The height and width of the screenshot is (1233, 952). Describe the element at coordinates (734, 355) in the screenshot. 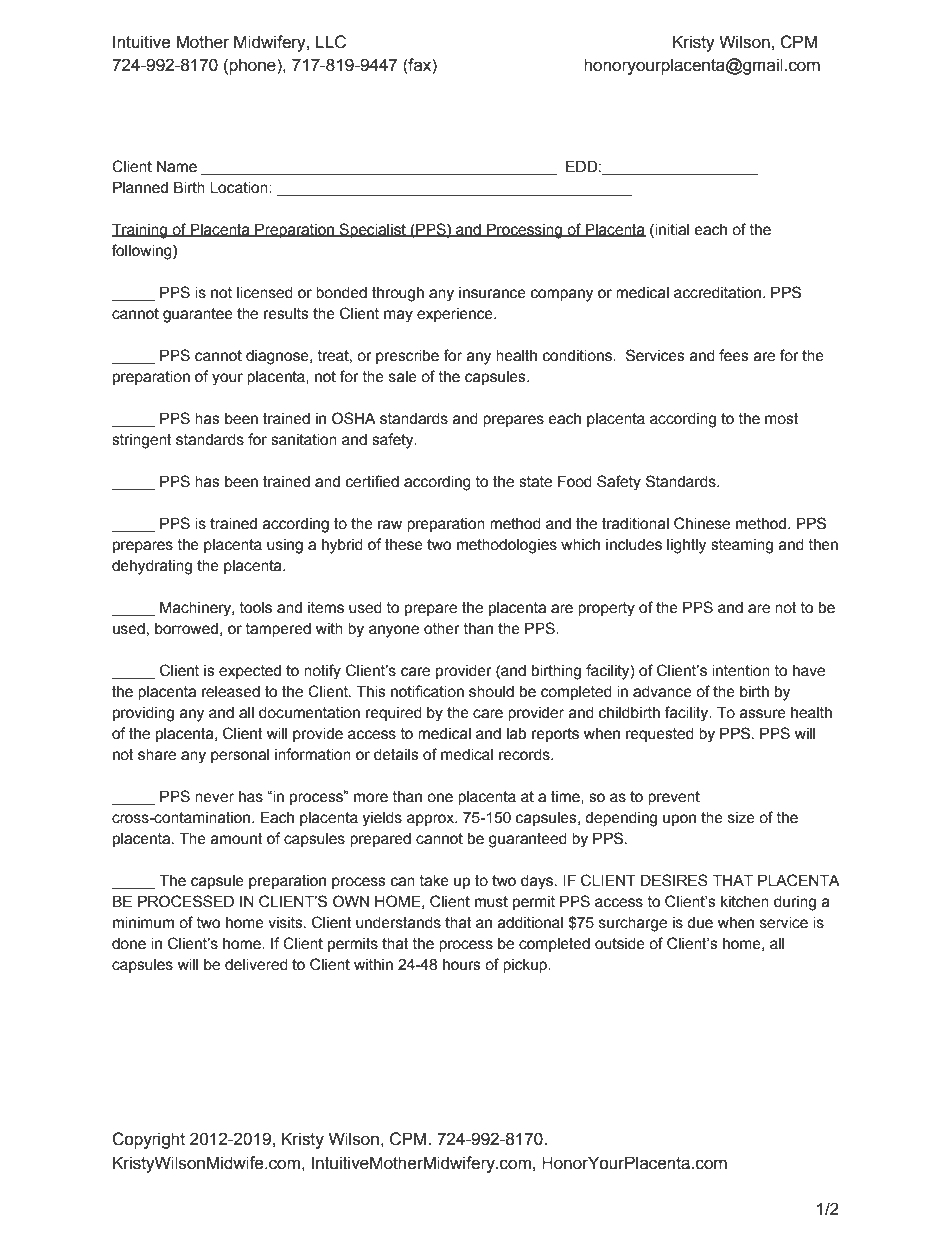

I see `fees` at that location.
